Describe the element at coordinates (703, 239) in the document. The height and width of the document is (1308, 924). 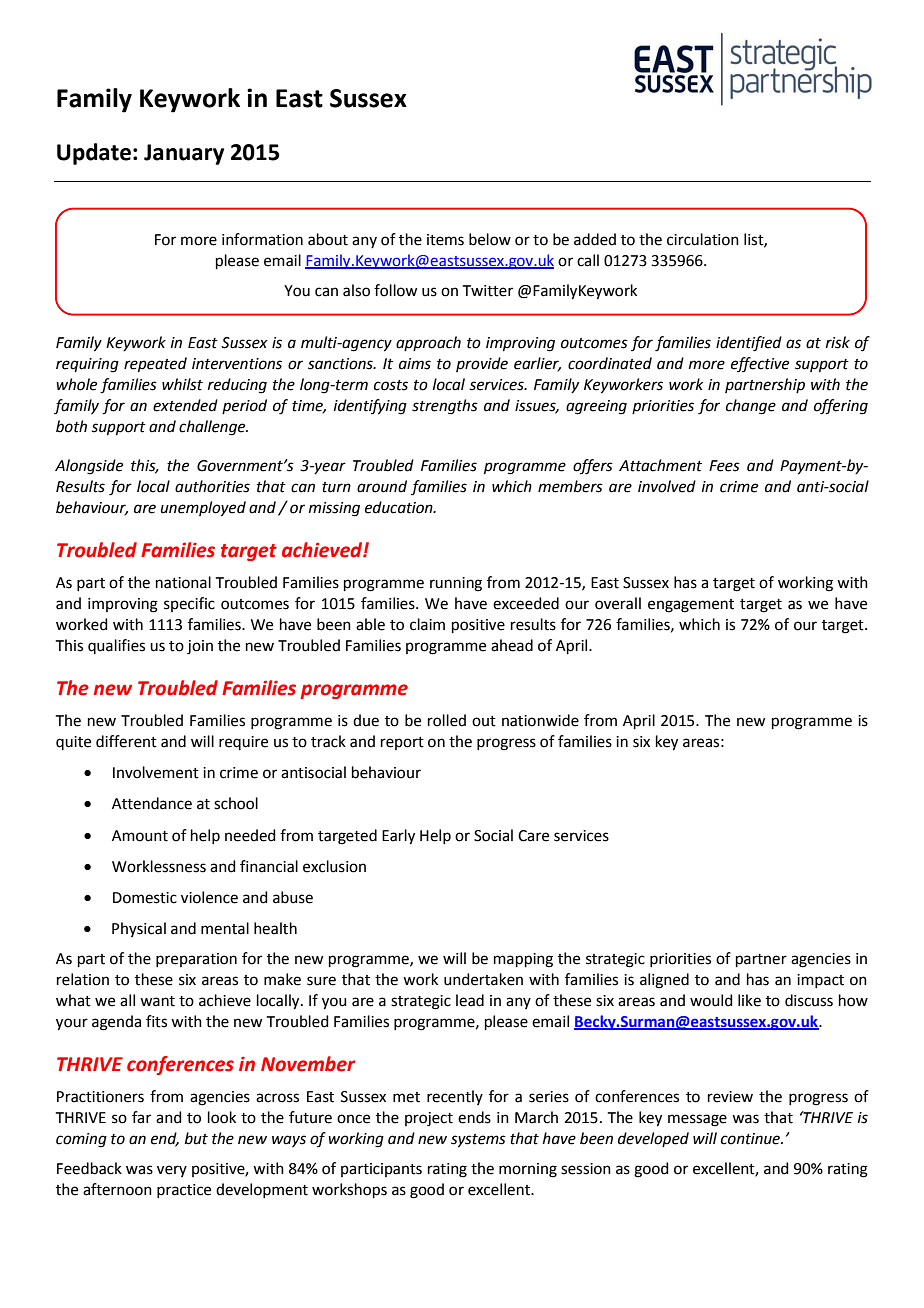
I see `circulation` at that location.
